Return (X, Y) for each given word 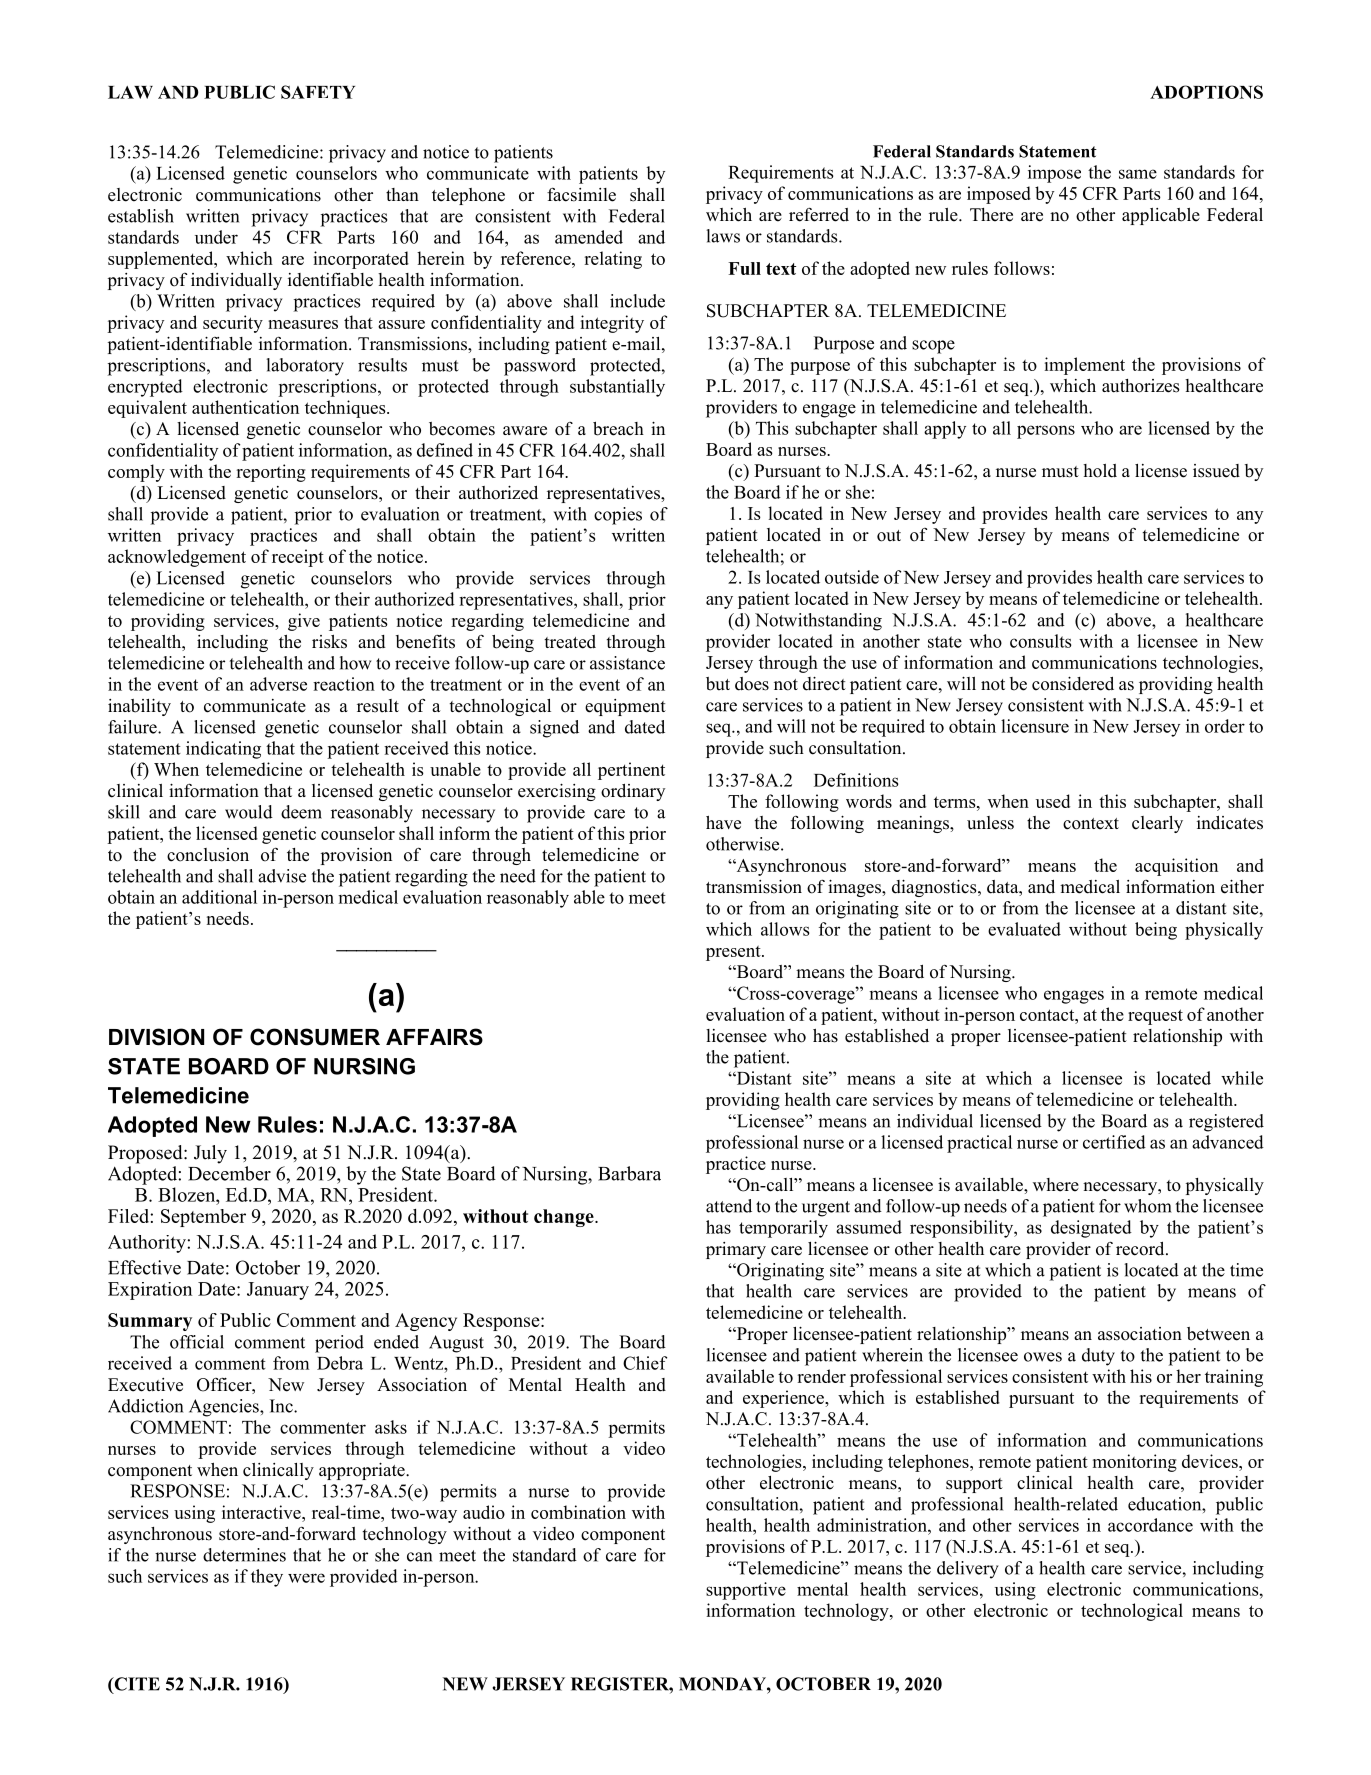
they (267, 1578)
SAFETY (318, 92)
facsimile (581, 194)
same (1138, 174)
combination (578, 1512)
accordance (1150, 1525)
